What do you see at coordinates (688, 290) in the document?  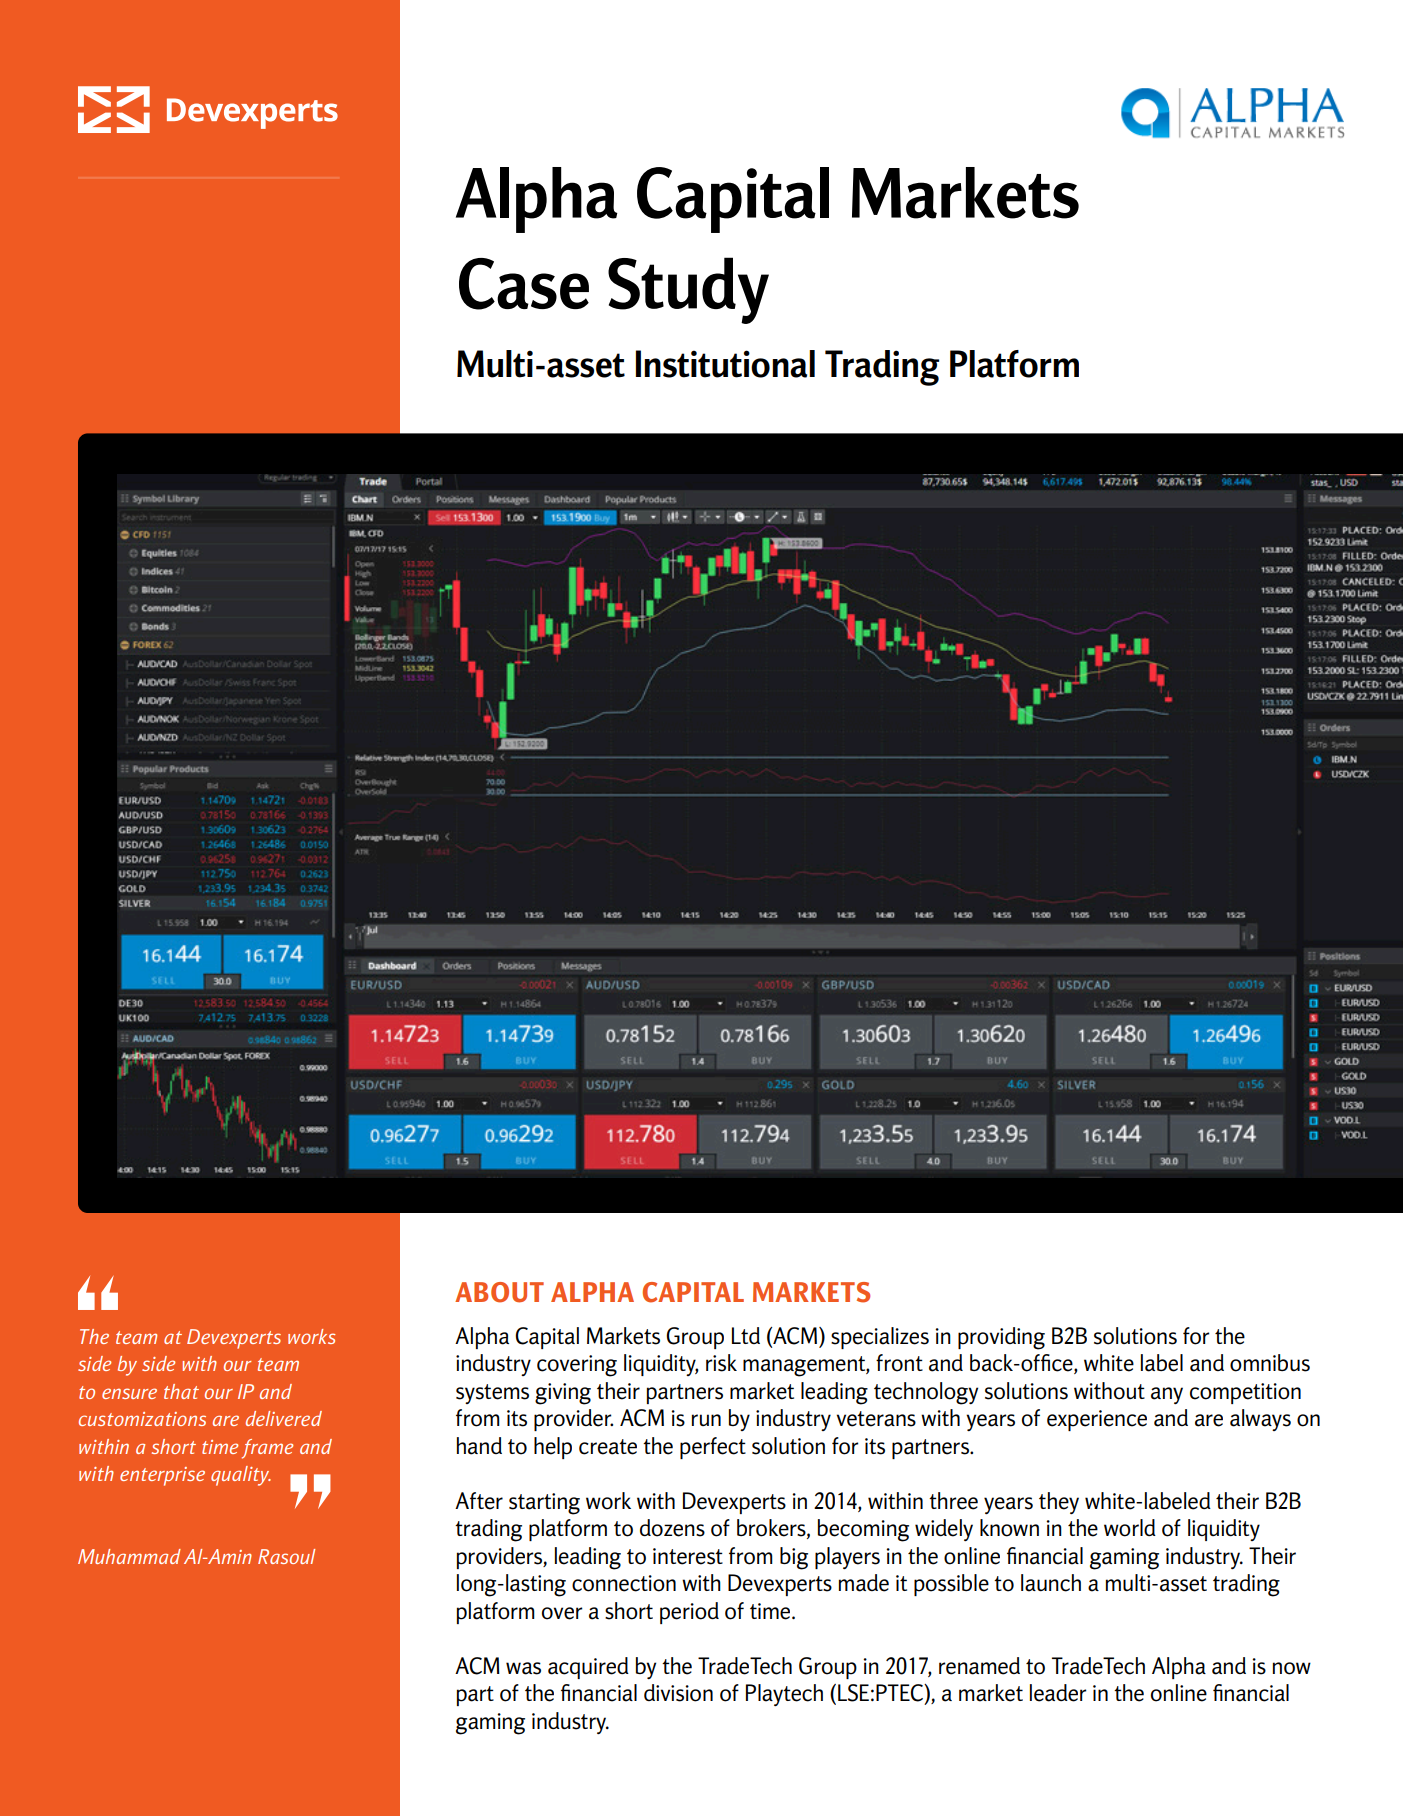 I see `Study` at bounding box center [688, 290].
